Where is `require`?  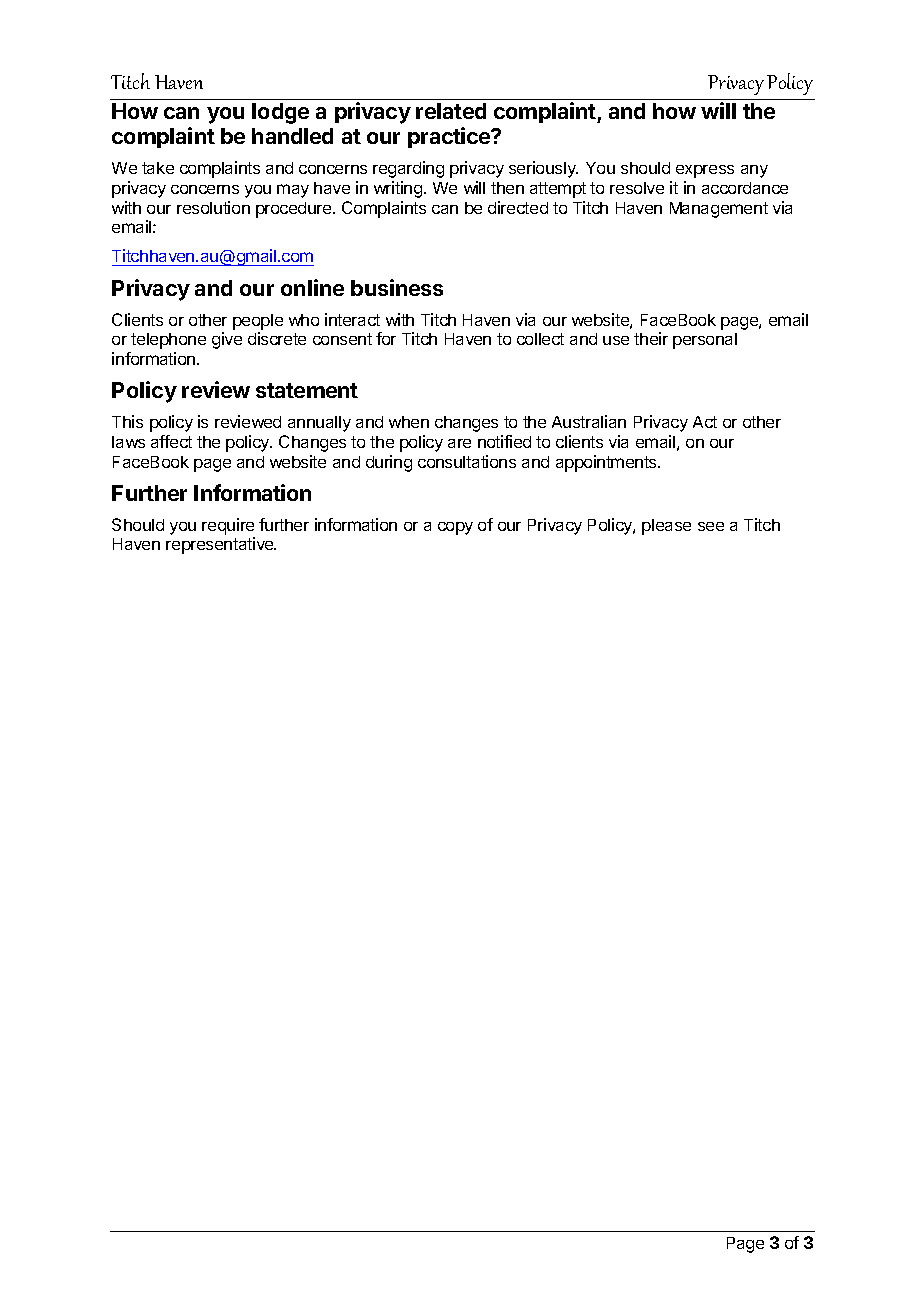
require is located at coordinates (228, 526).
